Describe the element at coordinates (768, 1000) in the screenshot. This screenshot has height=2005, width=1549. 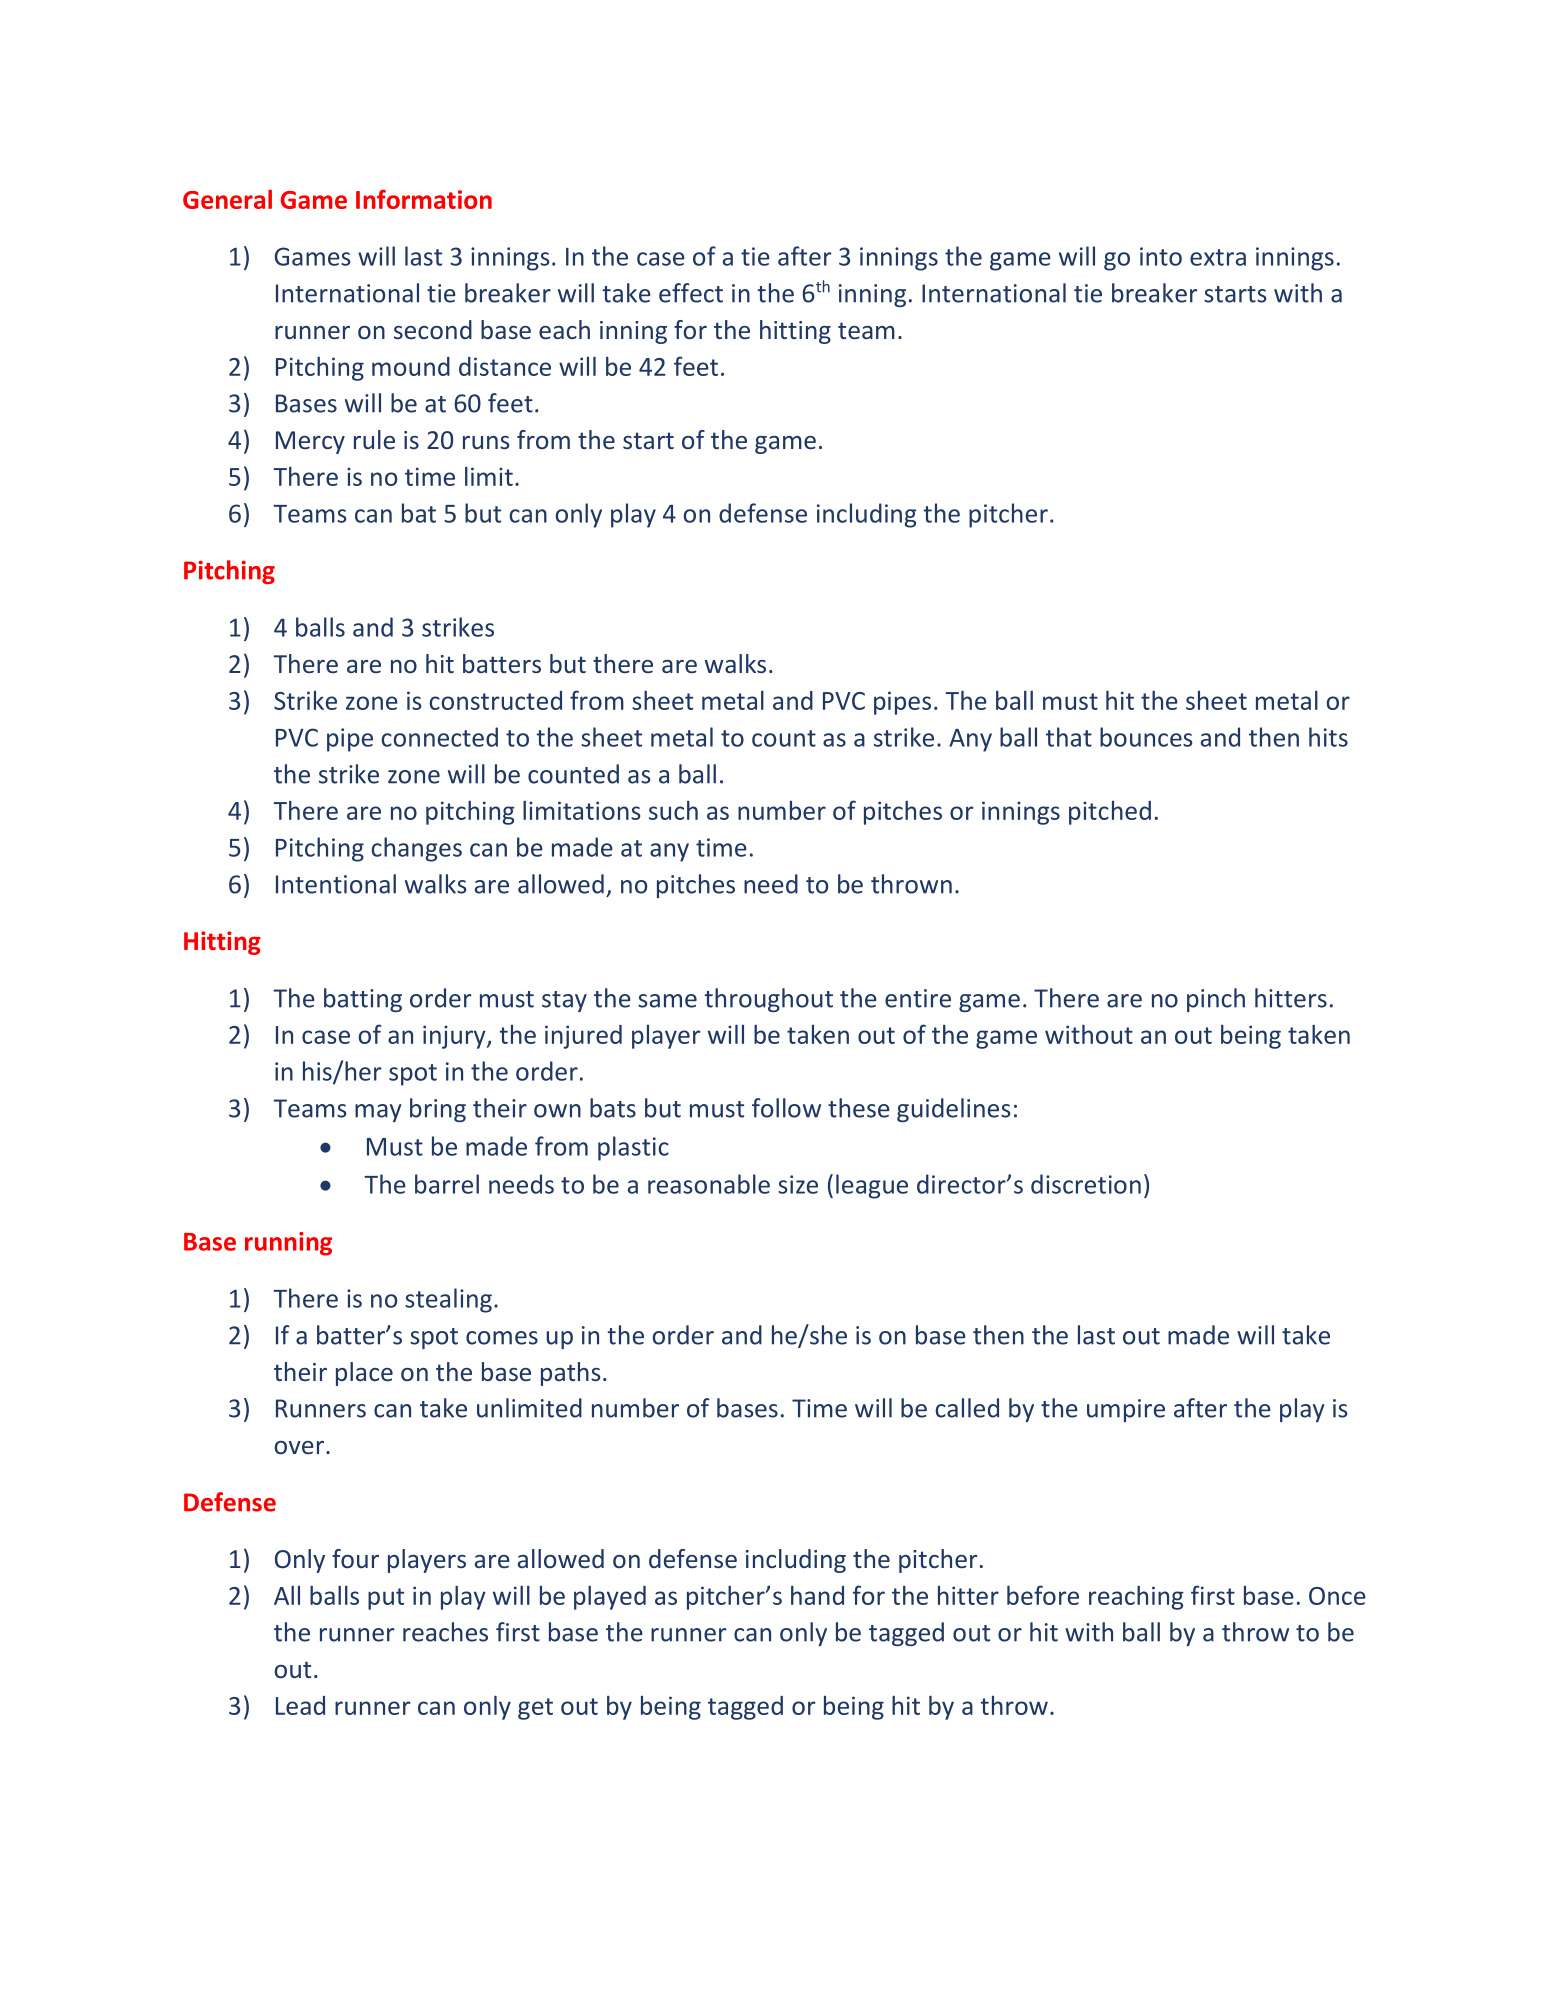
I see `throughout` at that location.
